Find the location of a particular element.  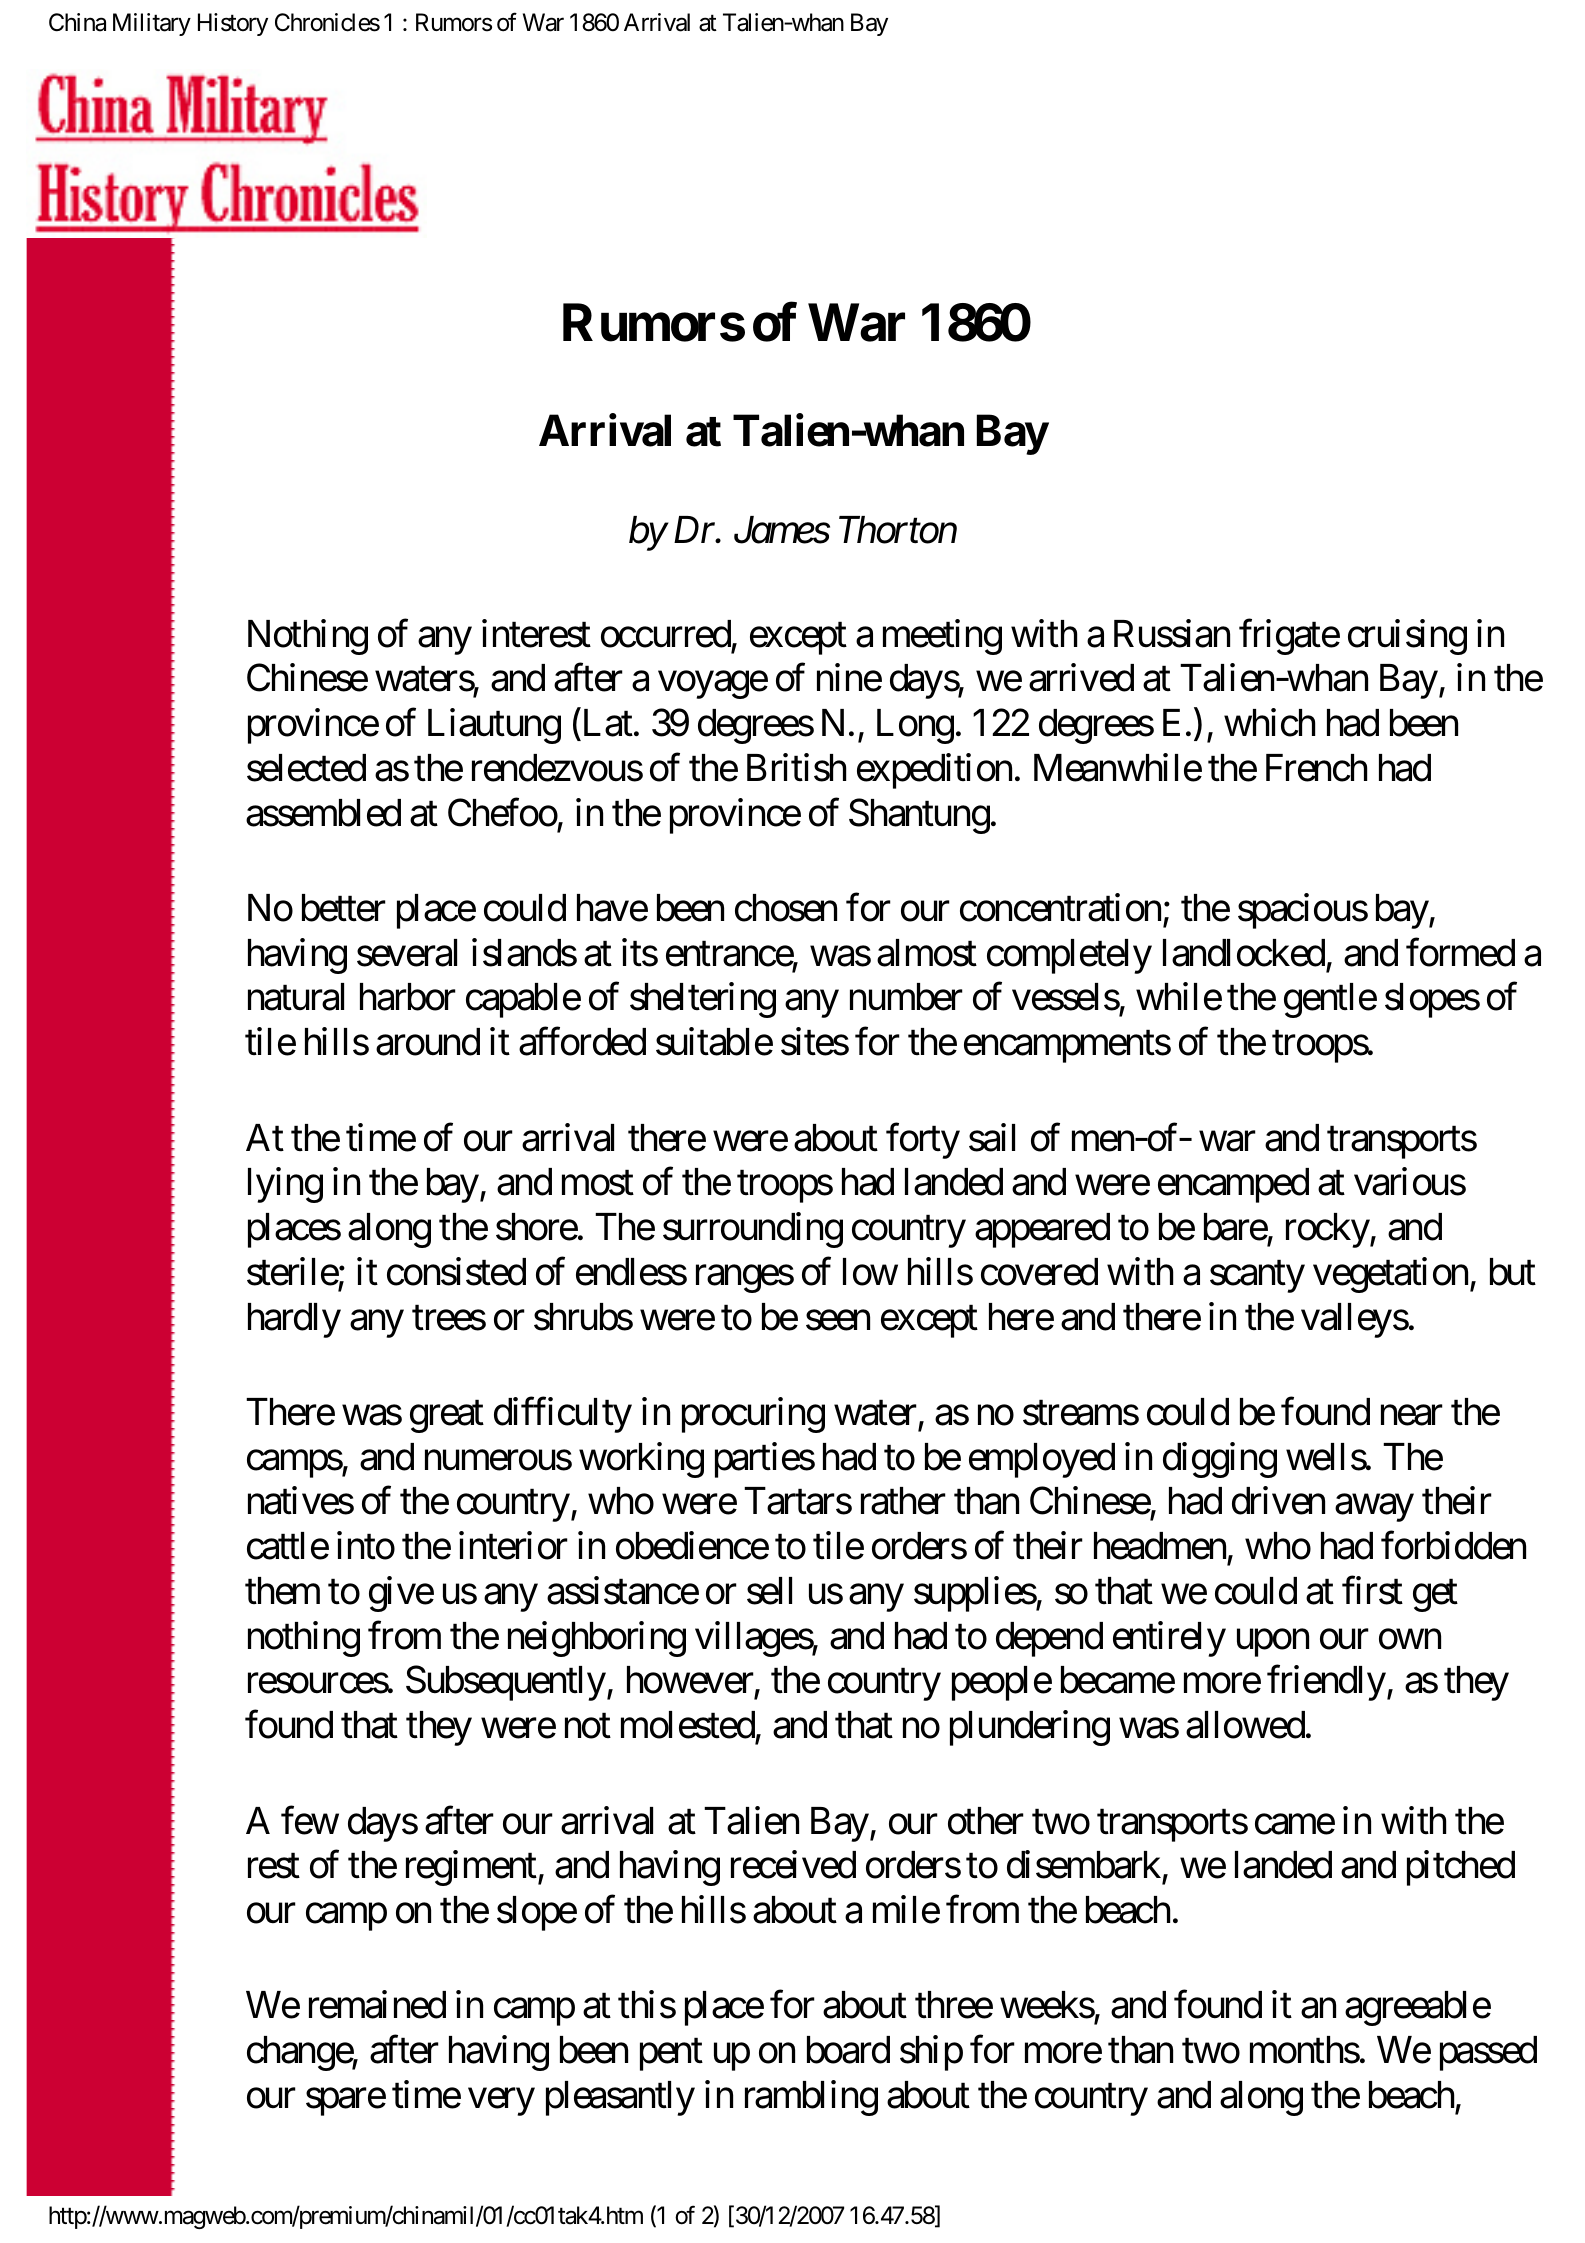

better is located at coordinates (344, 908).
